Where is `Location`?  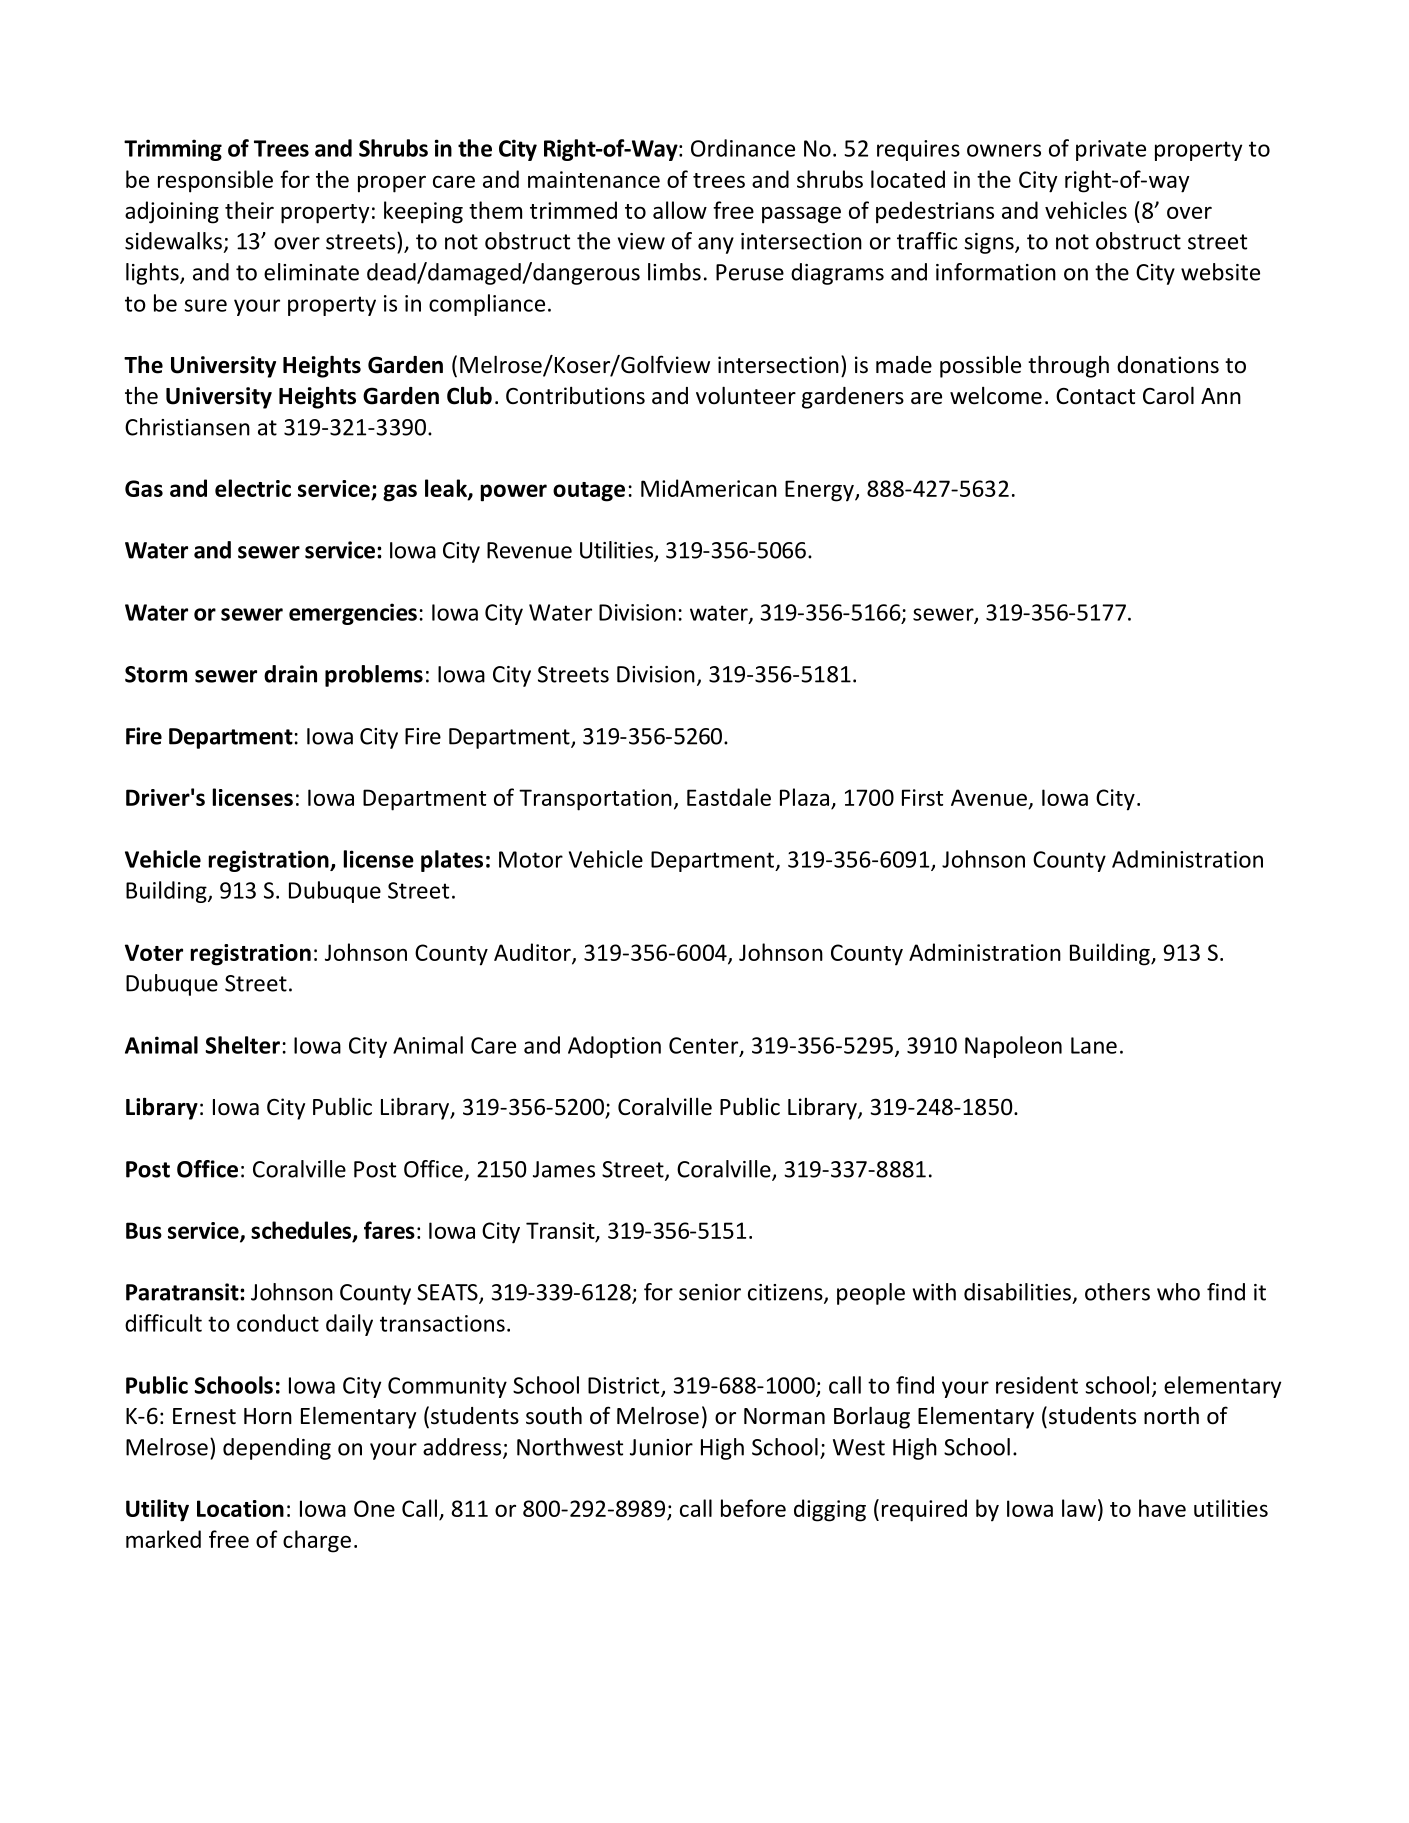
Location is located at coordinates (240, 1508).
